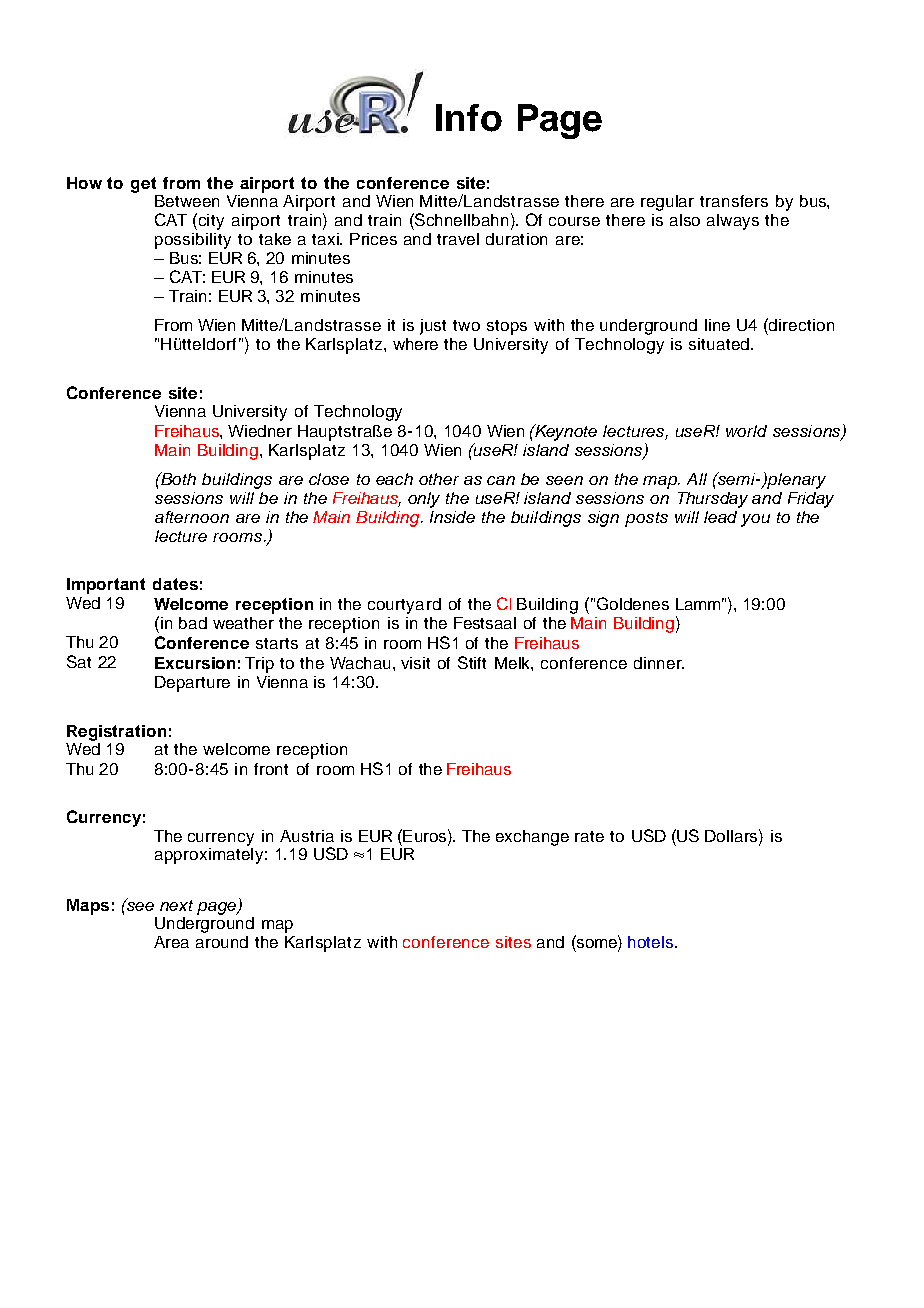 The width and height of the screenshot is (924, 1308). Describe the element at coordinates (720, 517) in the screenshot. I see `lead` at that location.
